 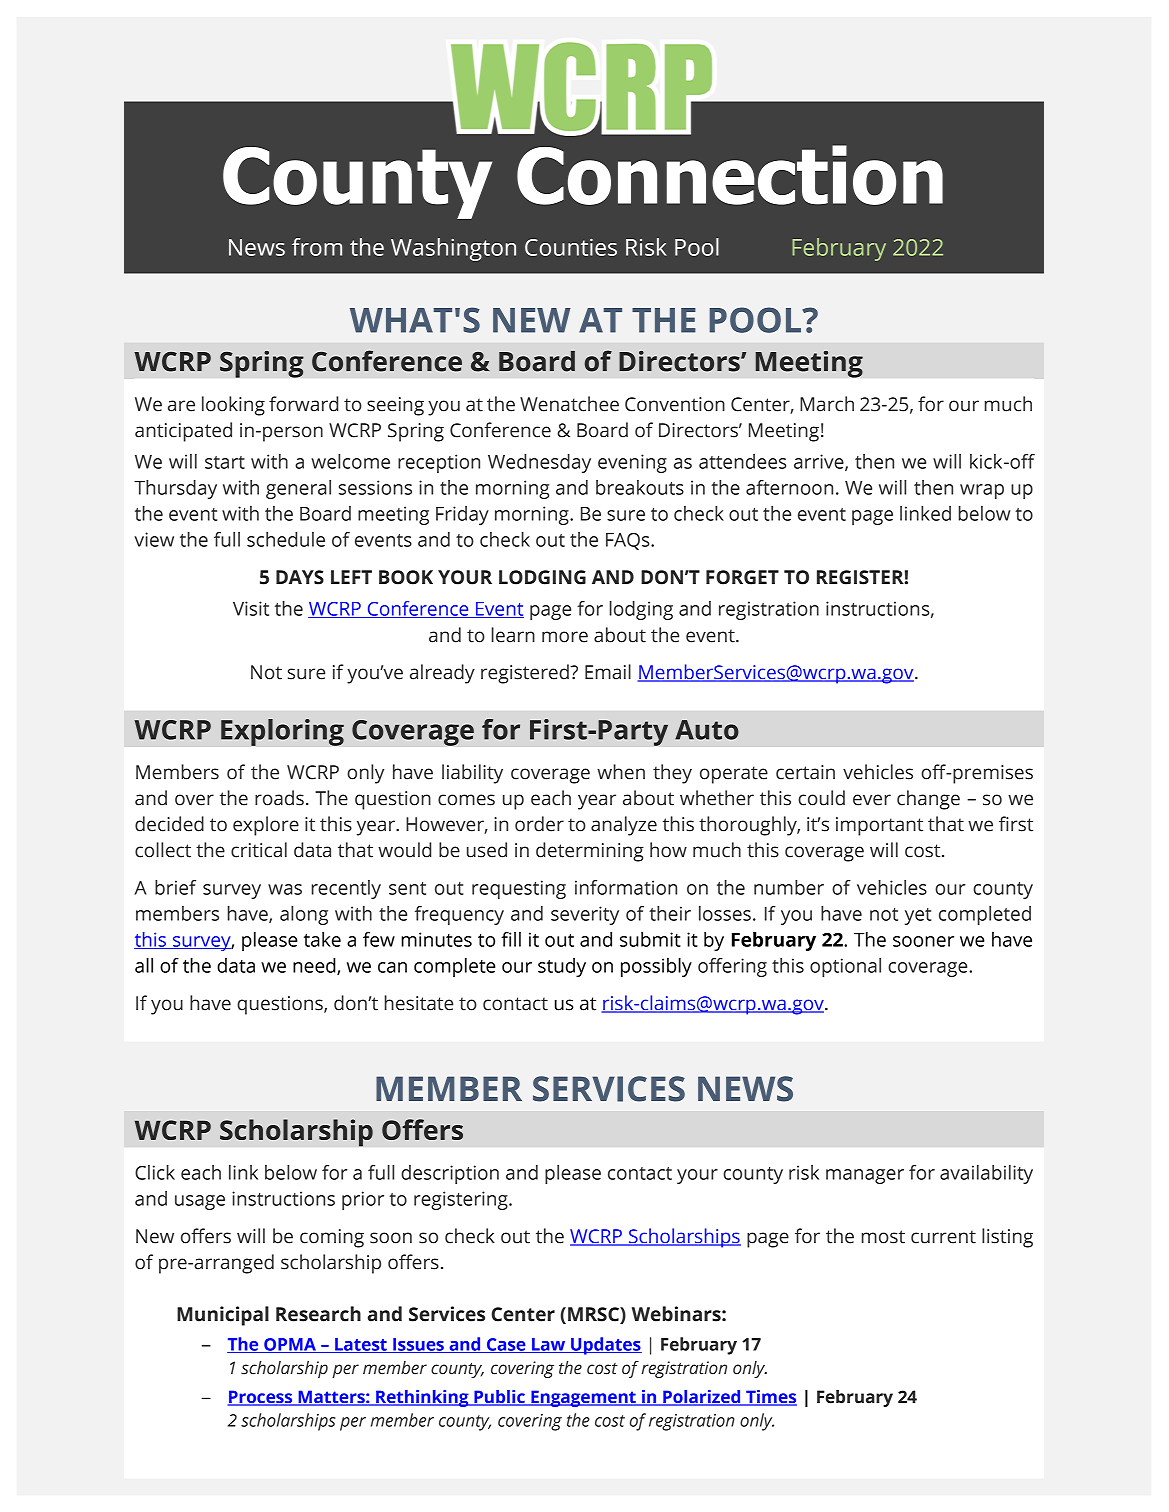 What do you see at coordinates (865, 1176) in the page?
I see `manager` at bounding box center [865, 1176].
